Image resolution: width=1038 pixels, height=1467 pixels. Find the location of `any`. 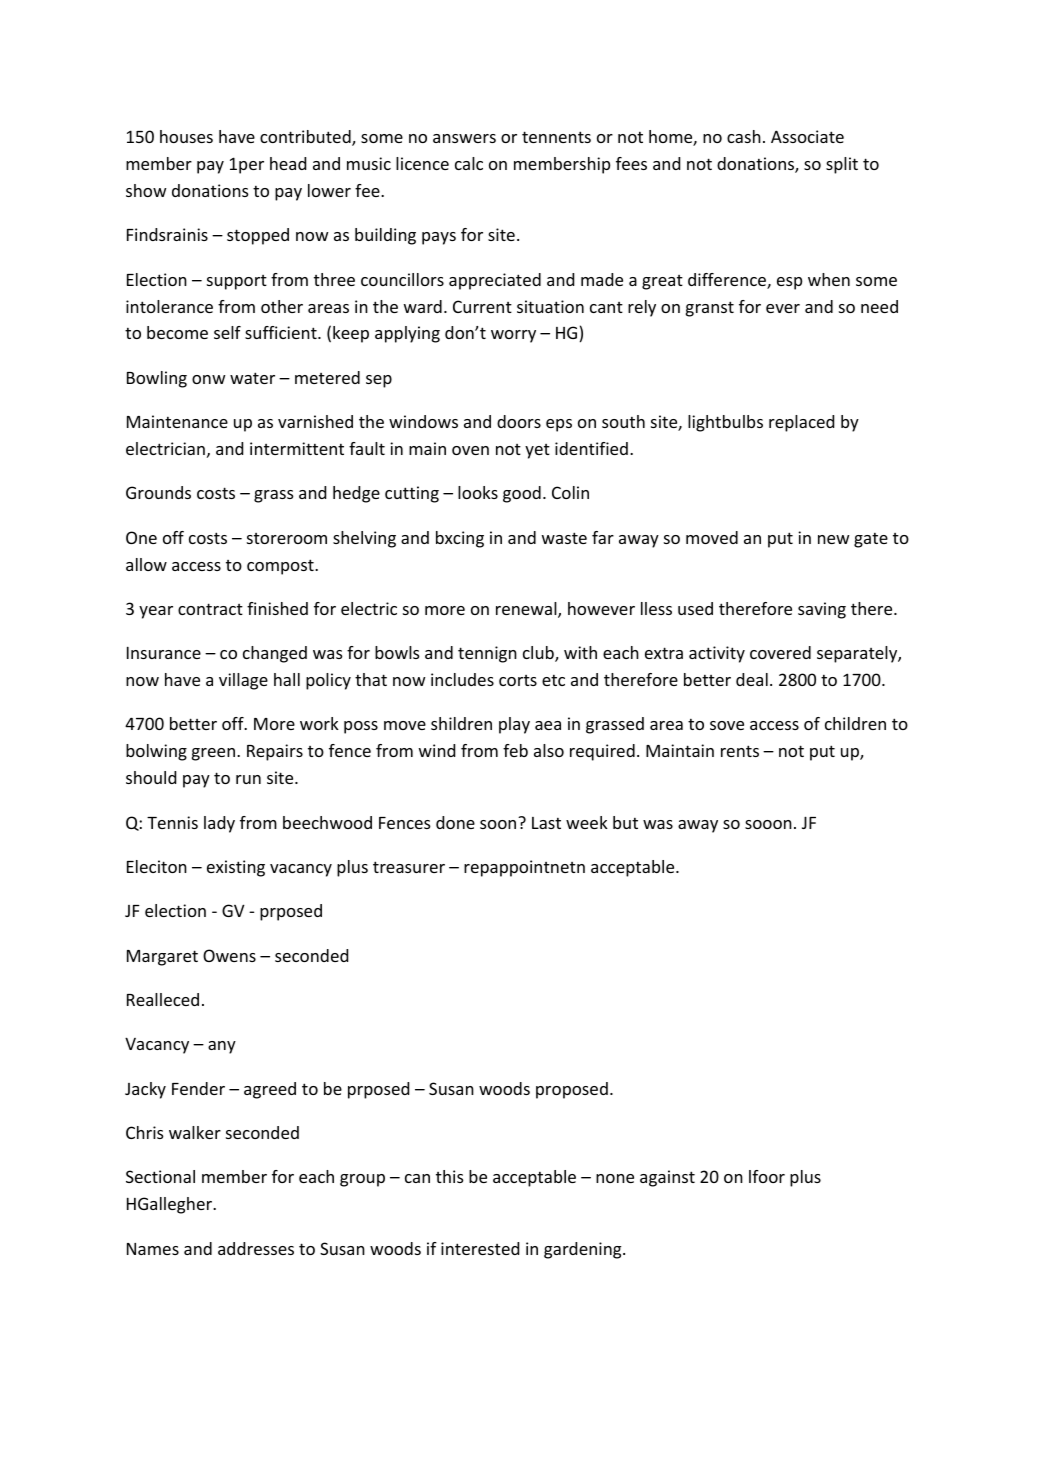

any is located at coordinates (222, 1047).
